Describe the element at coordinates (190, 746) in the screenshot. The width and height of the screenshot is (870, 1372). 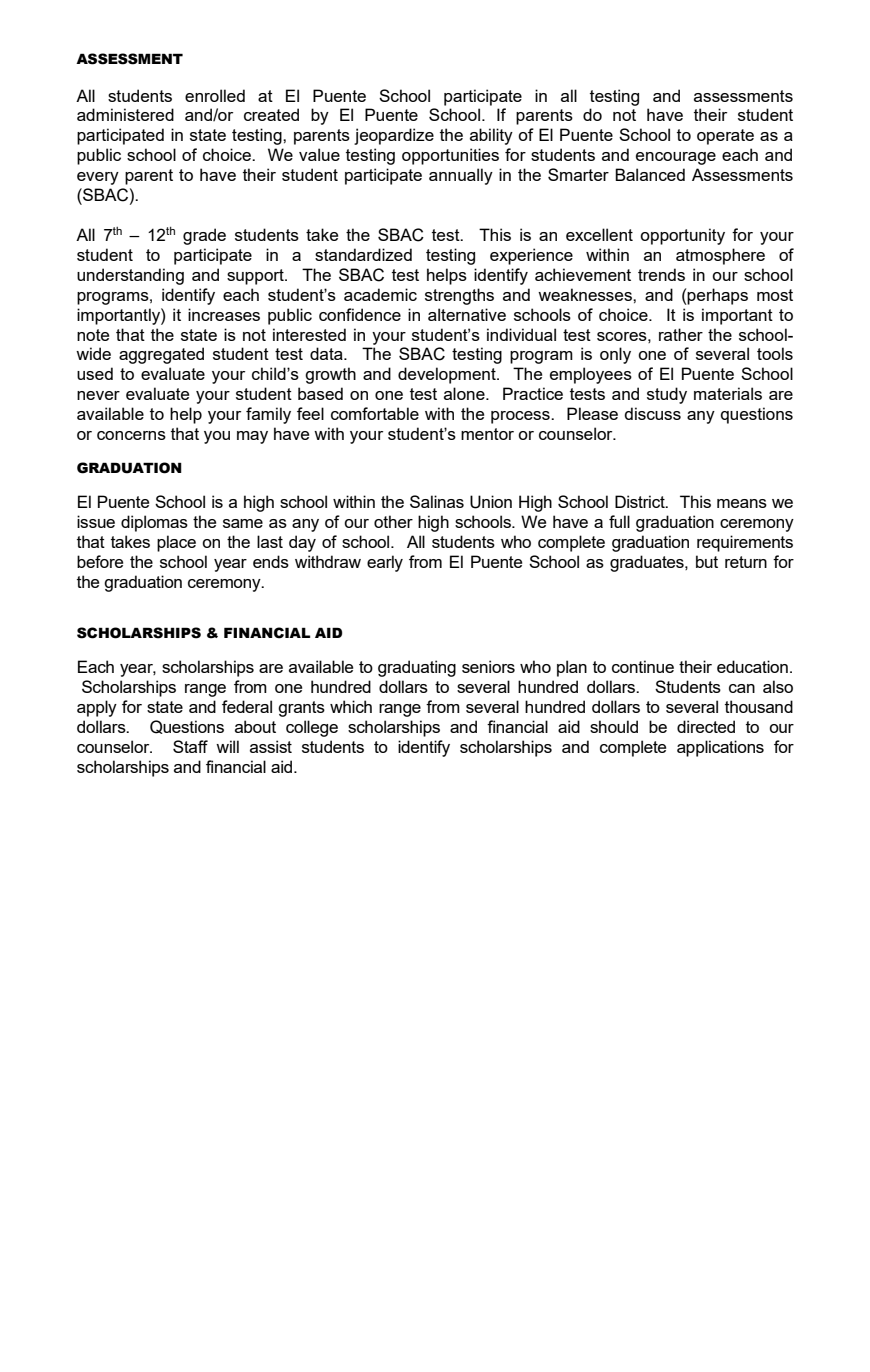
I see `Staff` at that location.
